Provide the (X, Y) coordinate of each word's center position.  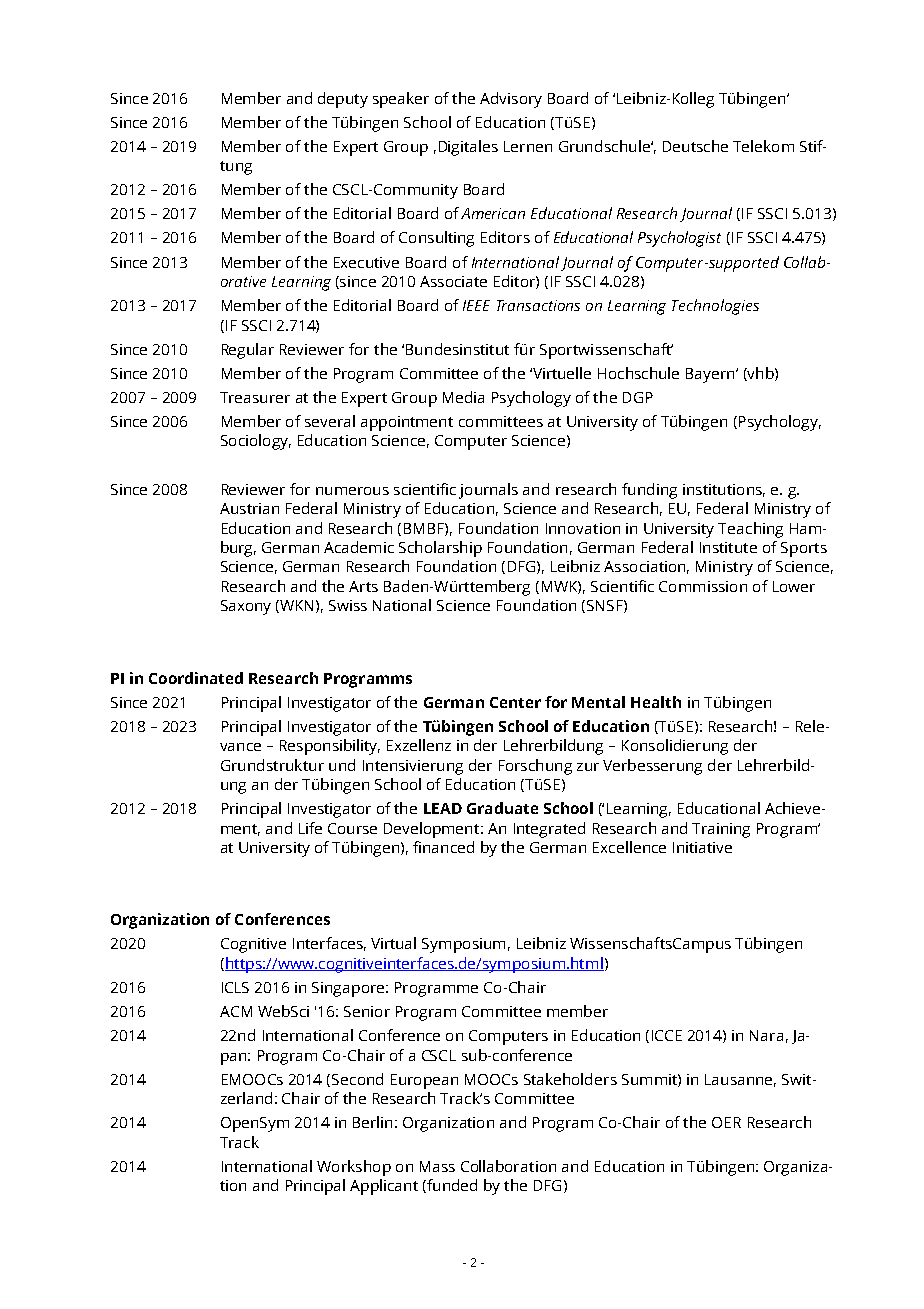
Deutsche (695, 146)
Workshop (354, 1168)
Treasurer (255, 397)
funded (451, 1186)
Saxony (246, 607)
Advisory (511, 100)
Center (515, 702)
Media (463, 397)
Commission (703, 586)
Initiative (702, 847)
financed (443, 847)
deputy (343, 100)
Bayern (711, 375)
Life (310, 828)
